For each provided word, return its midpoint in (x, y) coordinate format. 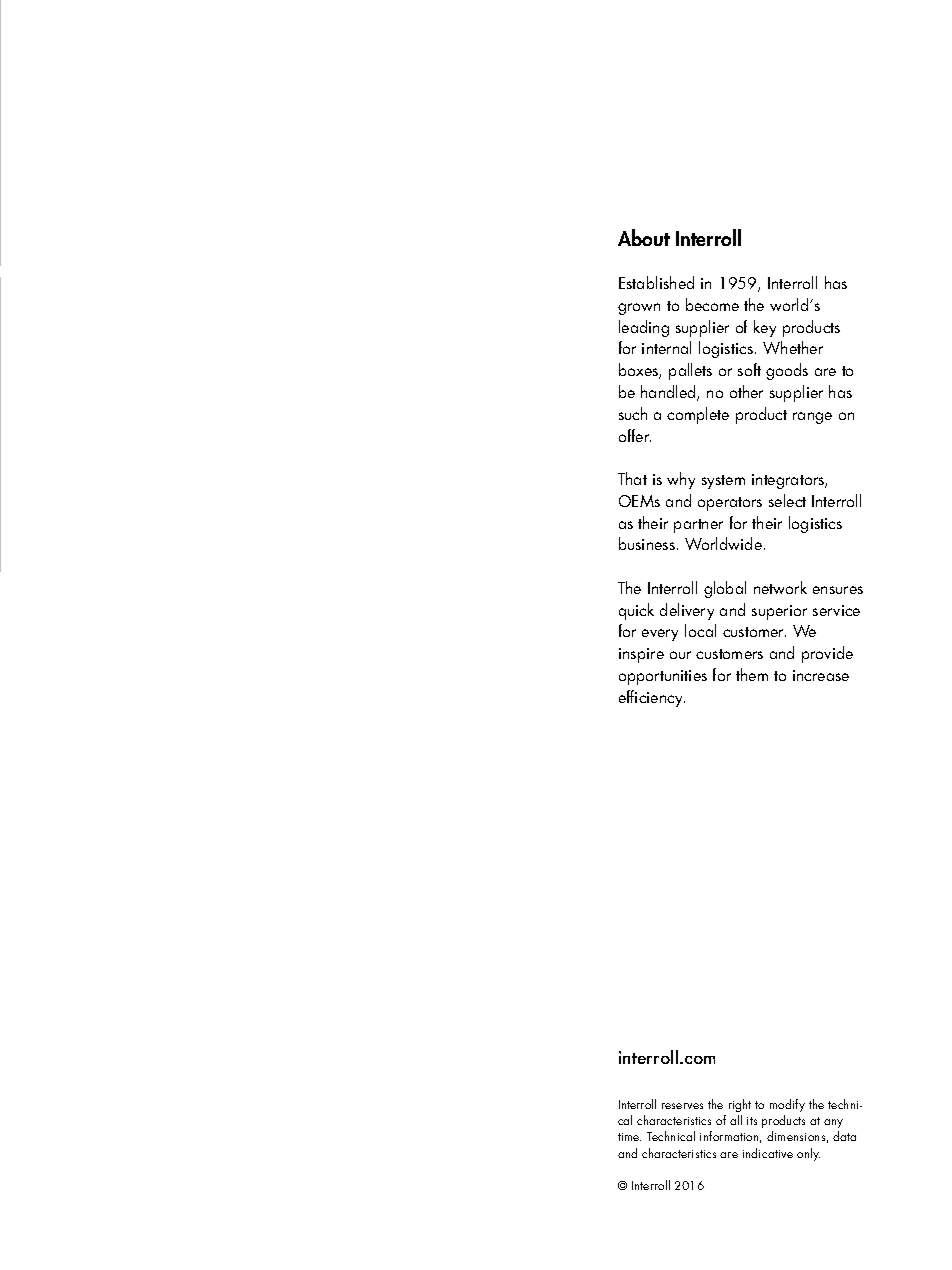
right (740, 1105)
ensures (838, 590)
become (712, 304)
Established (656, 282)
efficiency (652, 698)
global (725, 589)
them (752, 674)
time (629, 1137)
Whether (793, 347)
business (647, 543)
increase (821, 675)
